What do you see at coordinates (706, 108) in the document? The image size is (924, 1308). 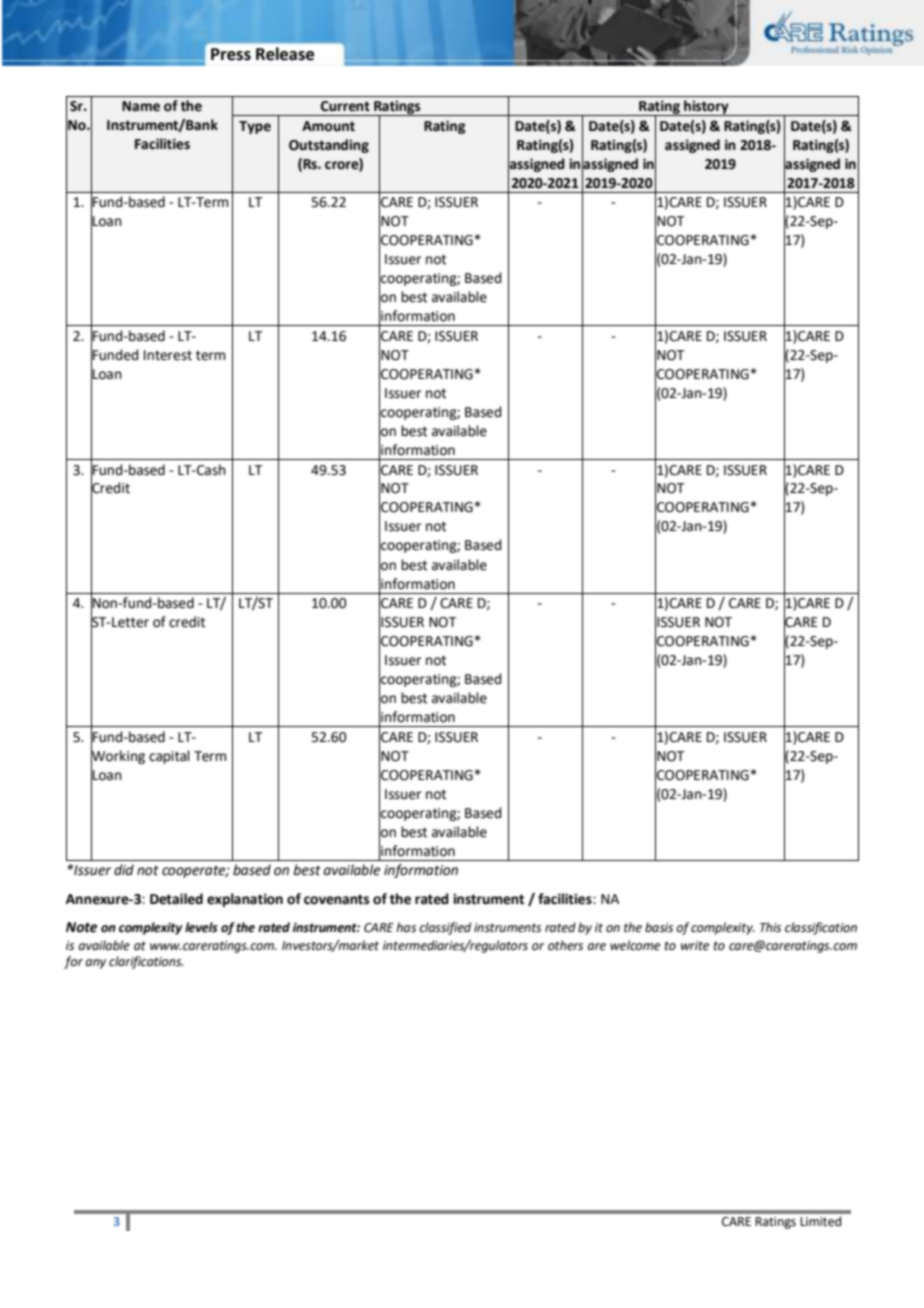 I see `history` at bounding box center [706, 108].
